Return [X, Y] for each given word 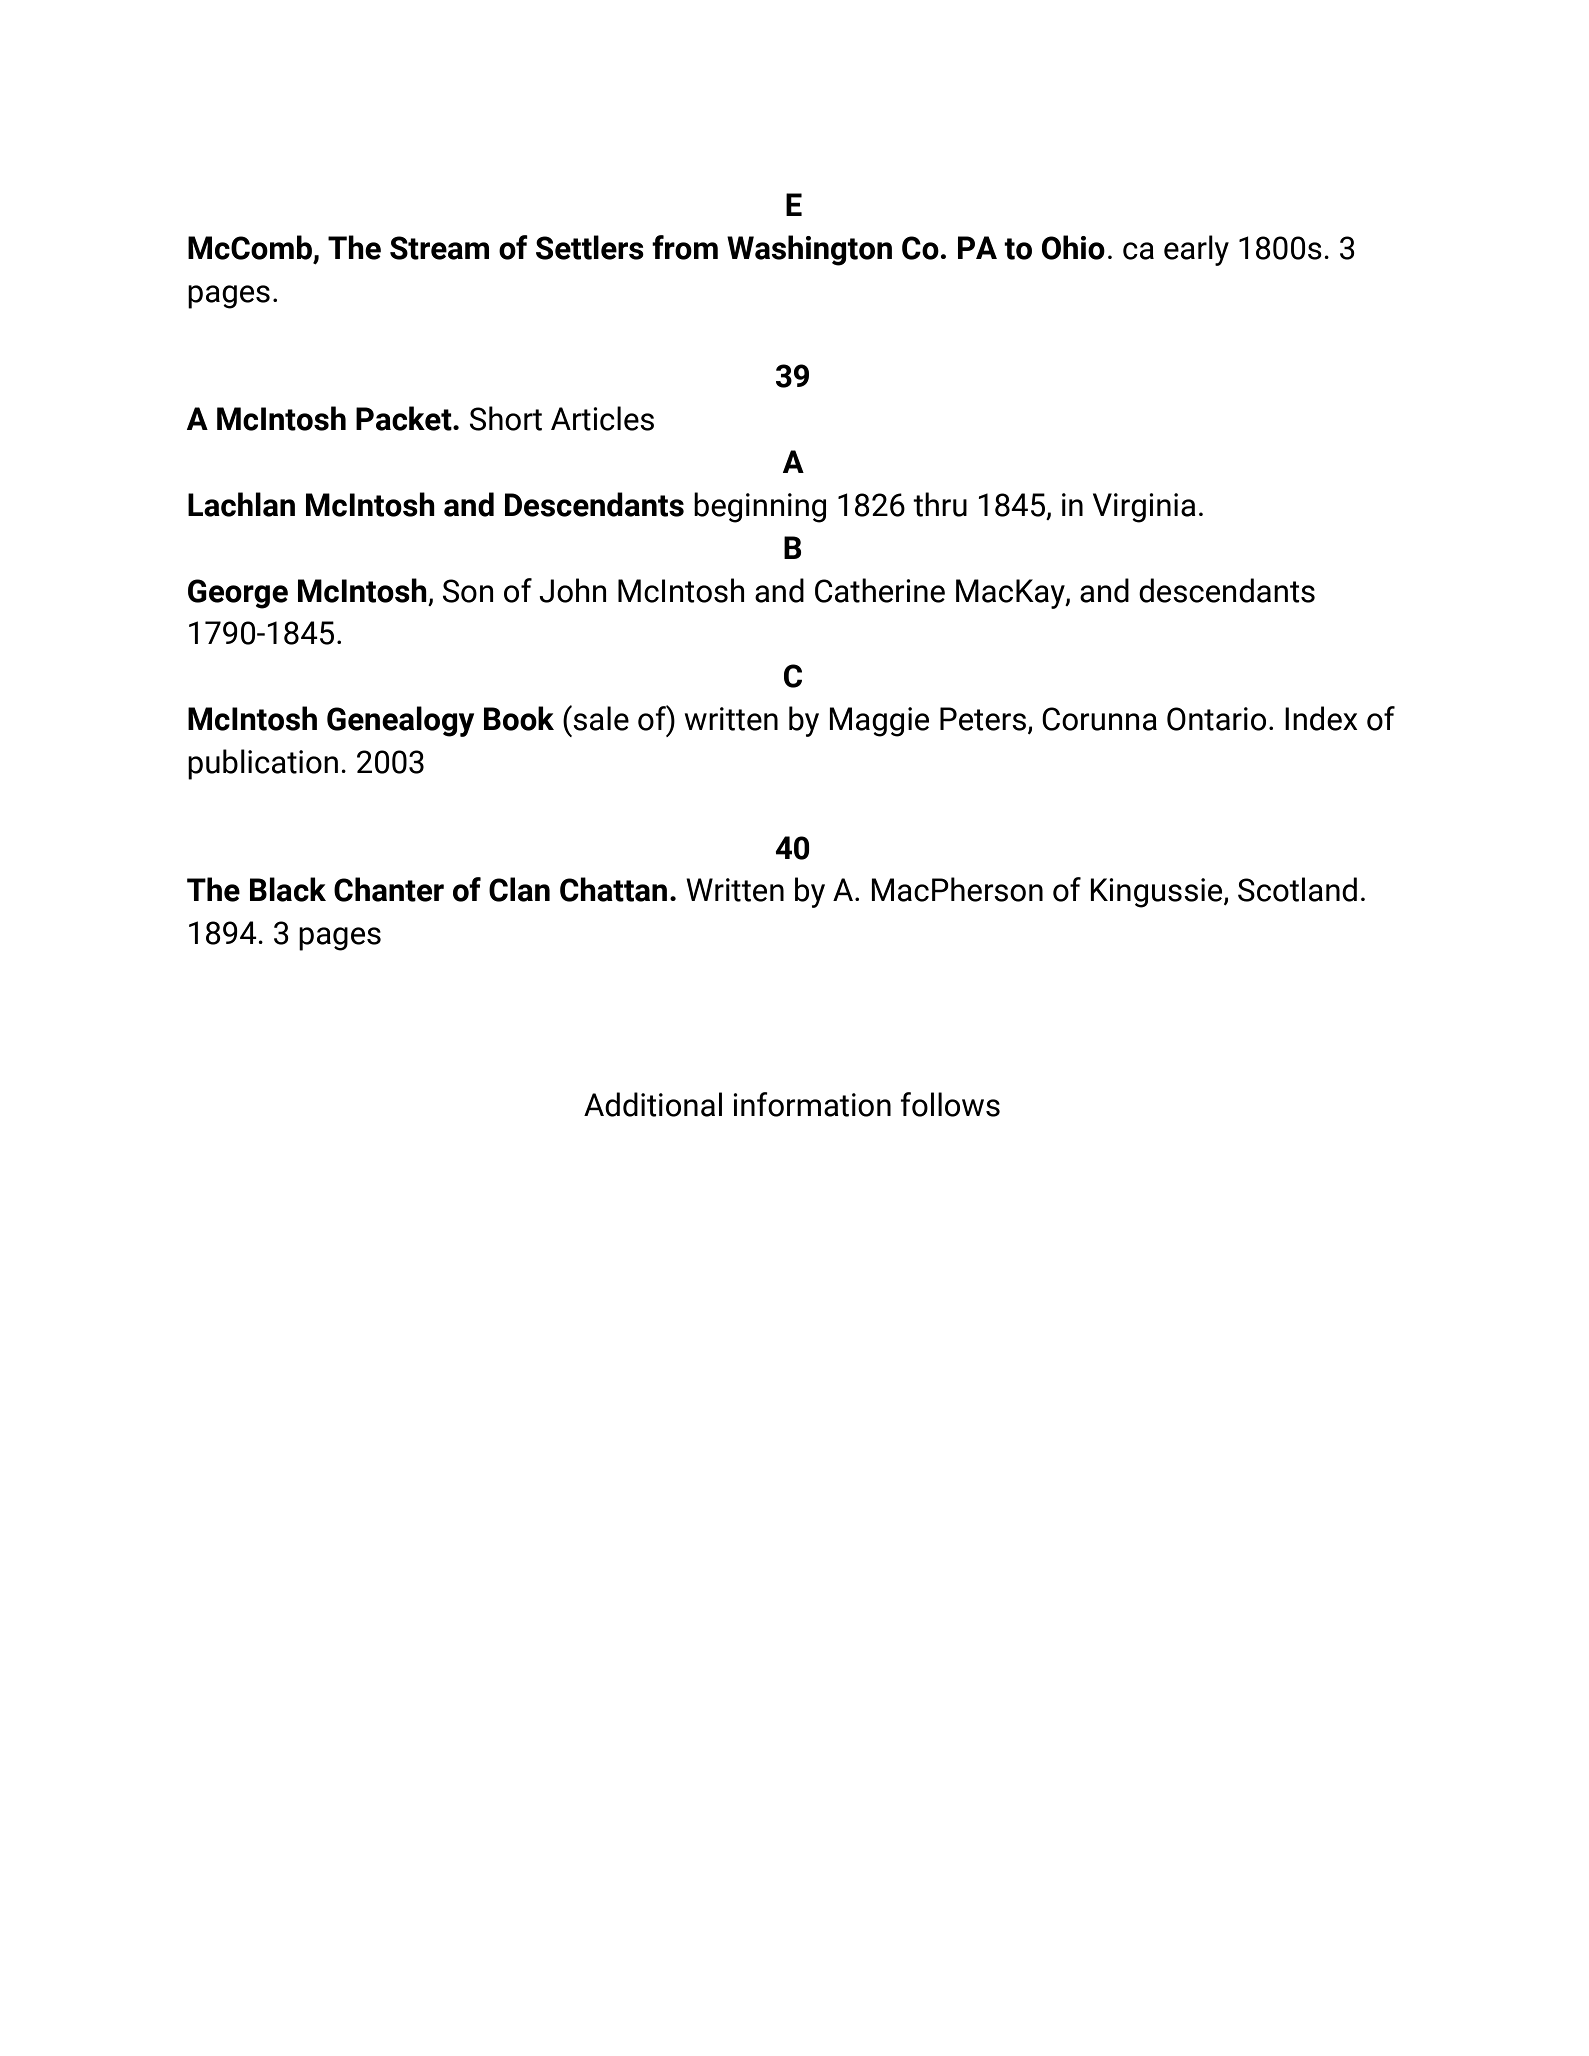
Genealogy [400, 721]
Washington [809, 250]
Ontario [1216, 719]
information [812, 1104]
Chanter [389, 889]
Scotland [1297, 889]
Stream [439, 248]
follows [950, 1104]
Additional [653, 1104]
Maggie [879, 722]
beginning [760, 507]
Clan [519, 889]
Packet [405, 418]
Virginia [1144, 508]
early [1196, 250]
